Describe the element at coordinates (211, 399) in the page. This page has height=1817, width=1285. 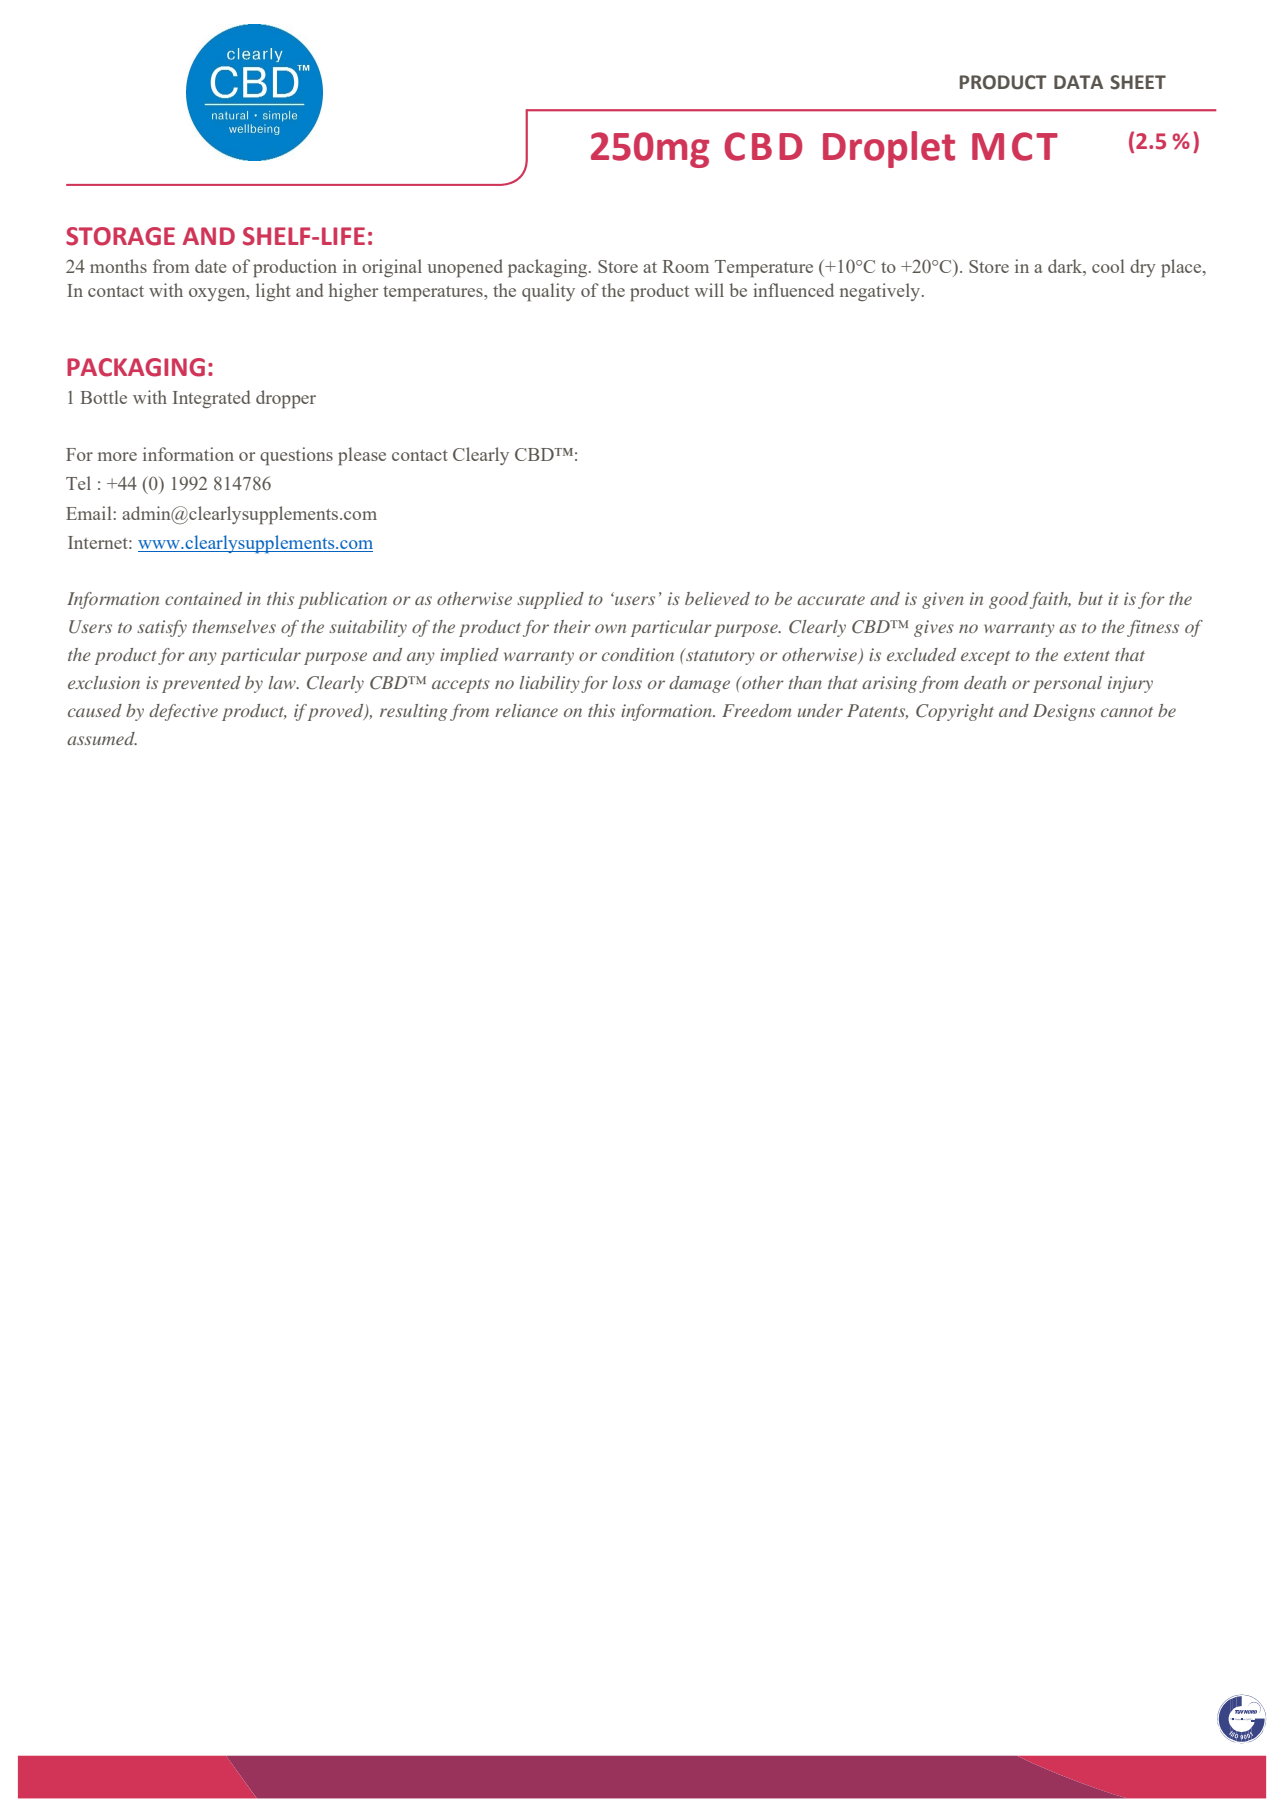
I see `Integrated` at that location.
